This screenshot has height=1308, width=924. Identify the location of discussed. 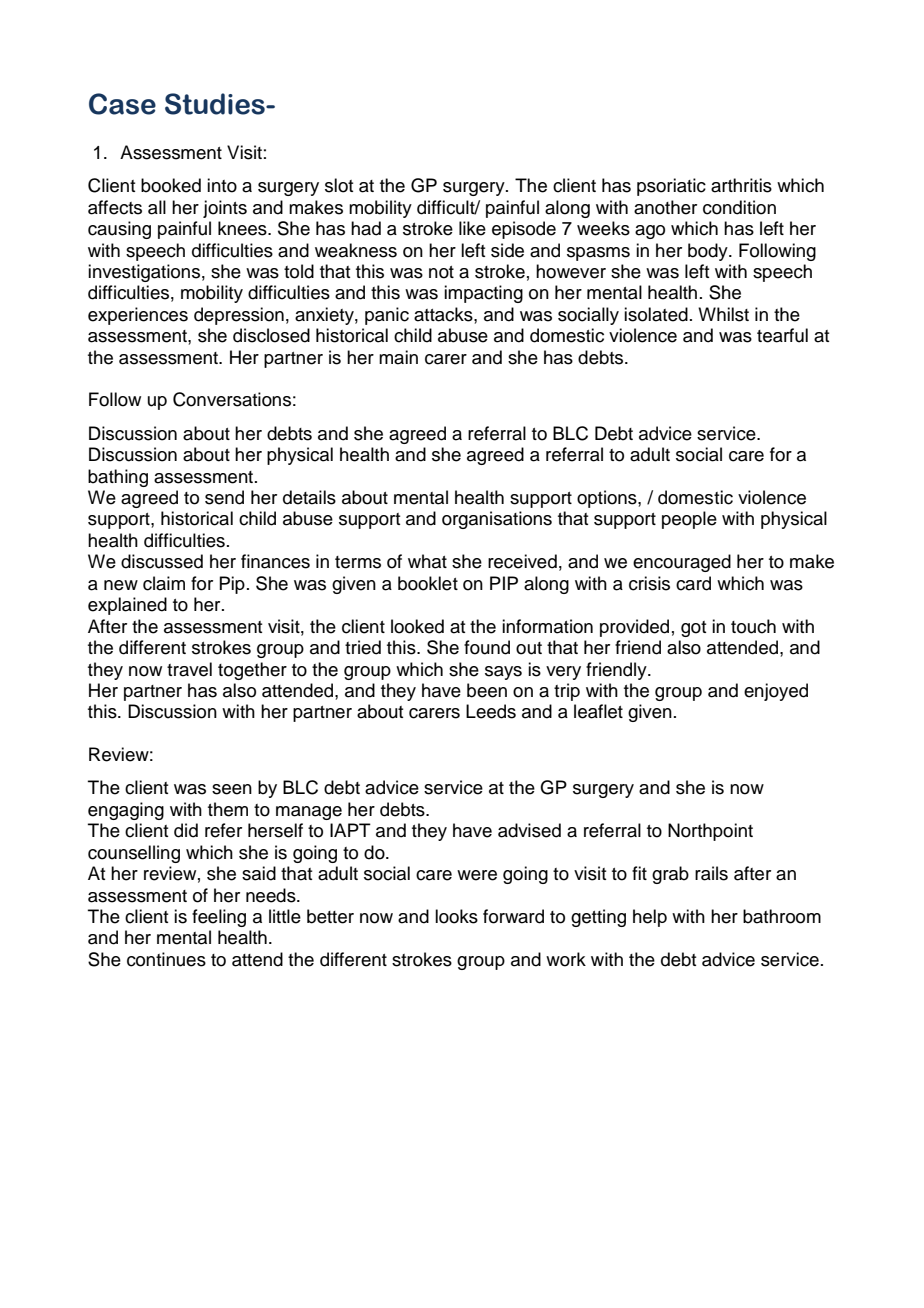
(162, 561).
